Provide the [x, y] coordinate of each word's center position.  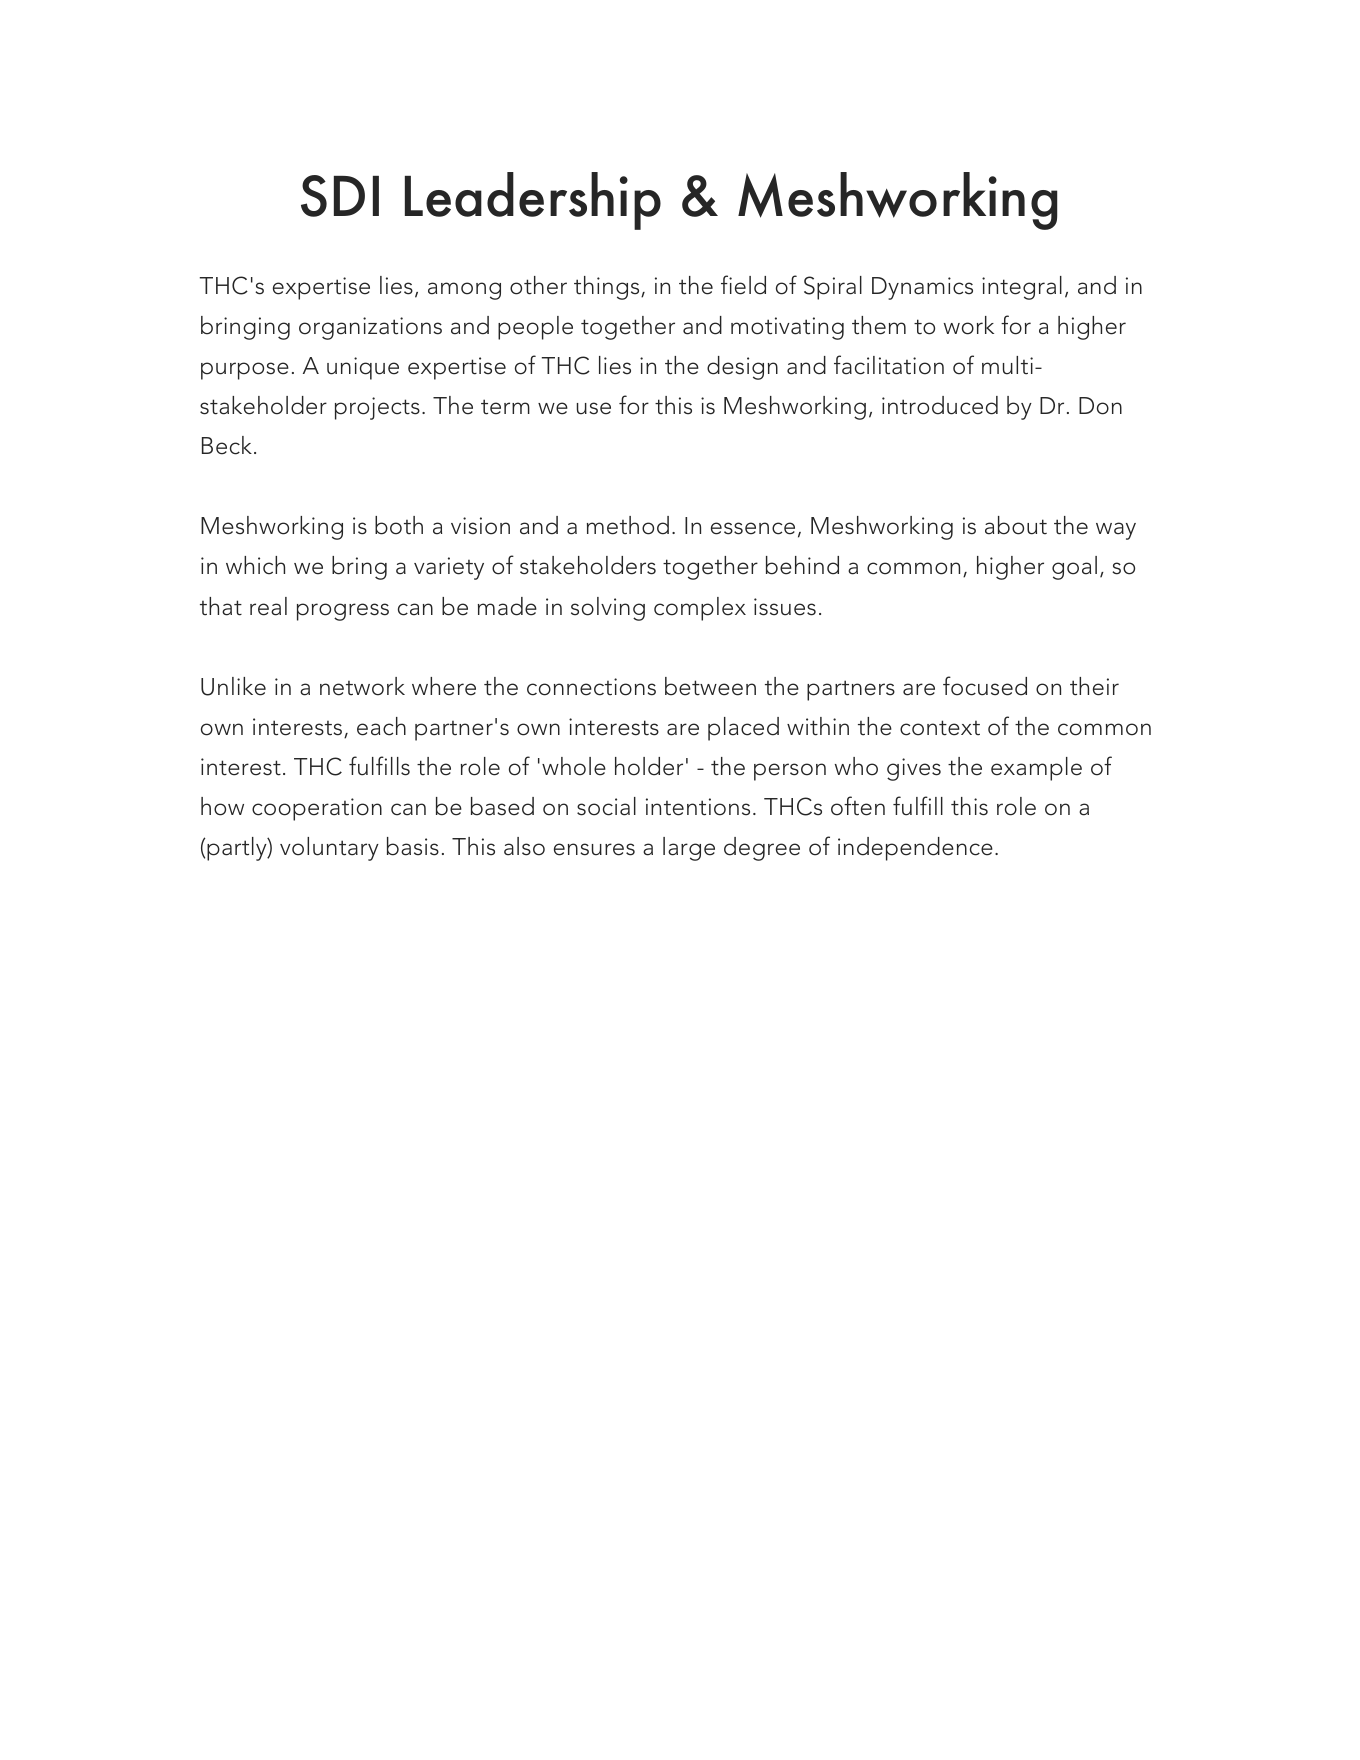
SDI [340, 196]
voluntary [329, 849]
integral [1022, 288]
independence [915, 849]
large [689, 849]
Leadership [533, 201]
